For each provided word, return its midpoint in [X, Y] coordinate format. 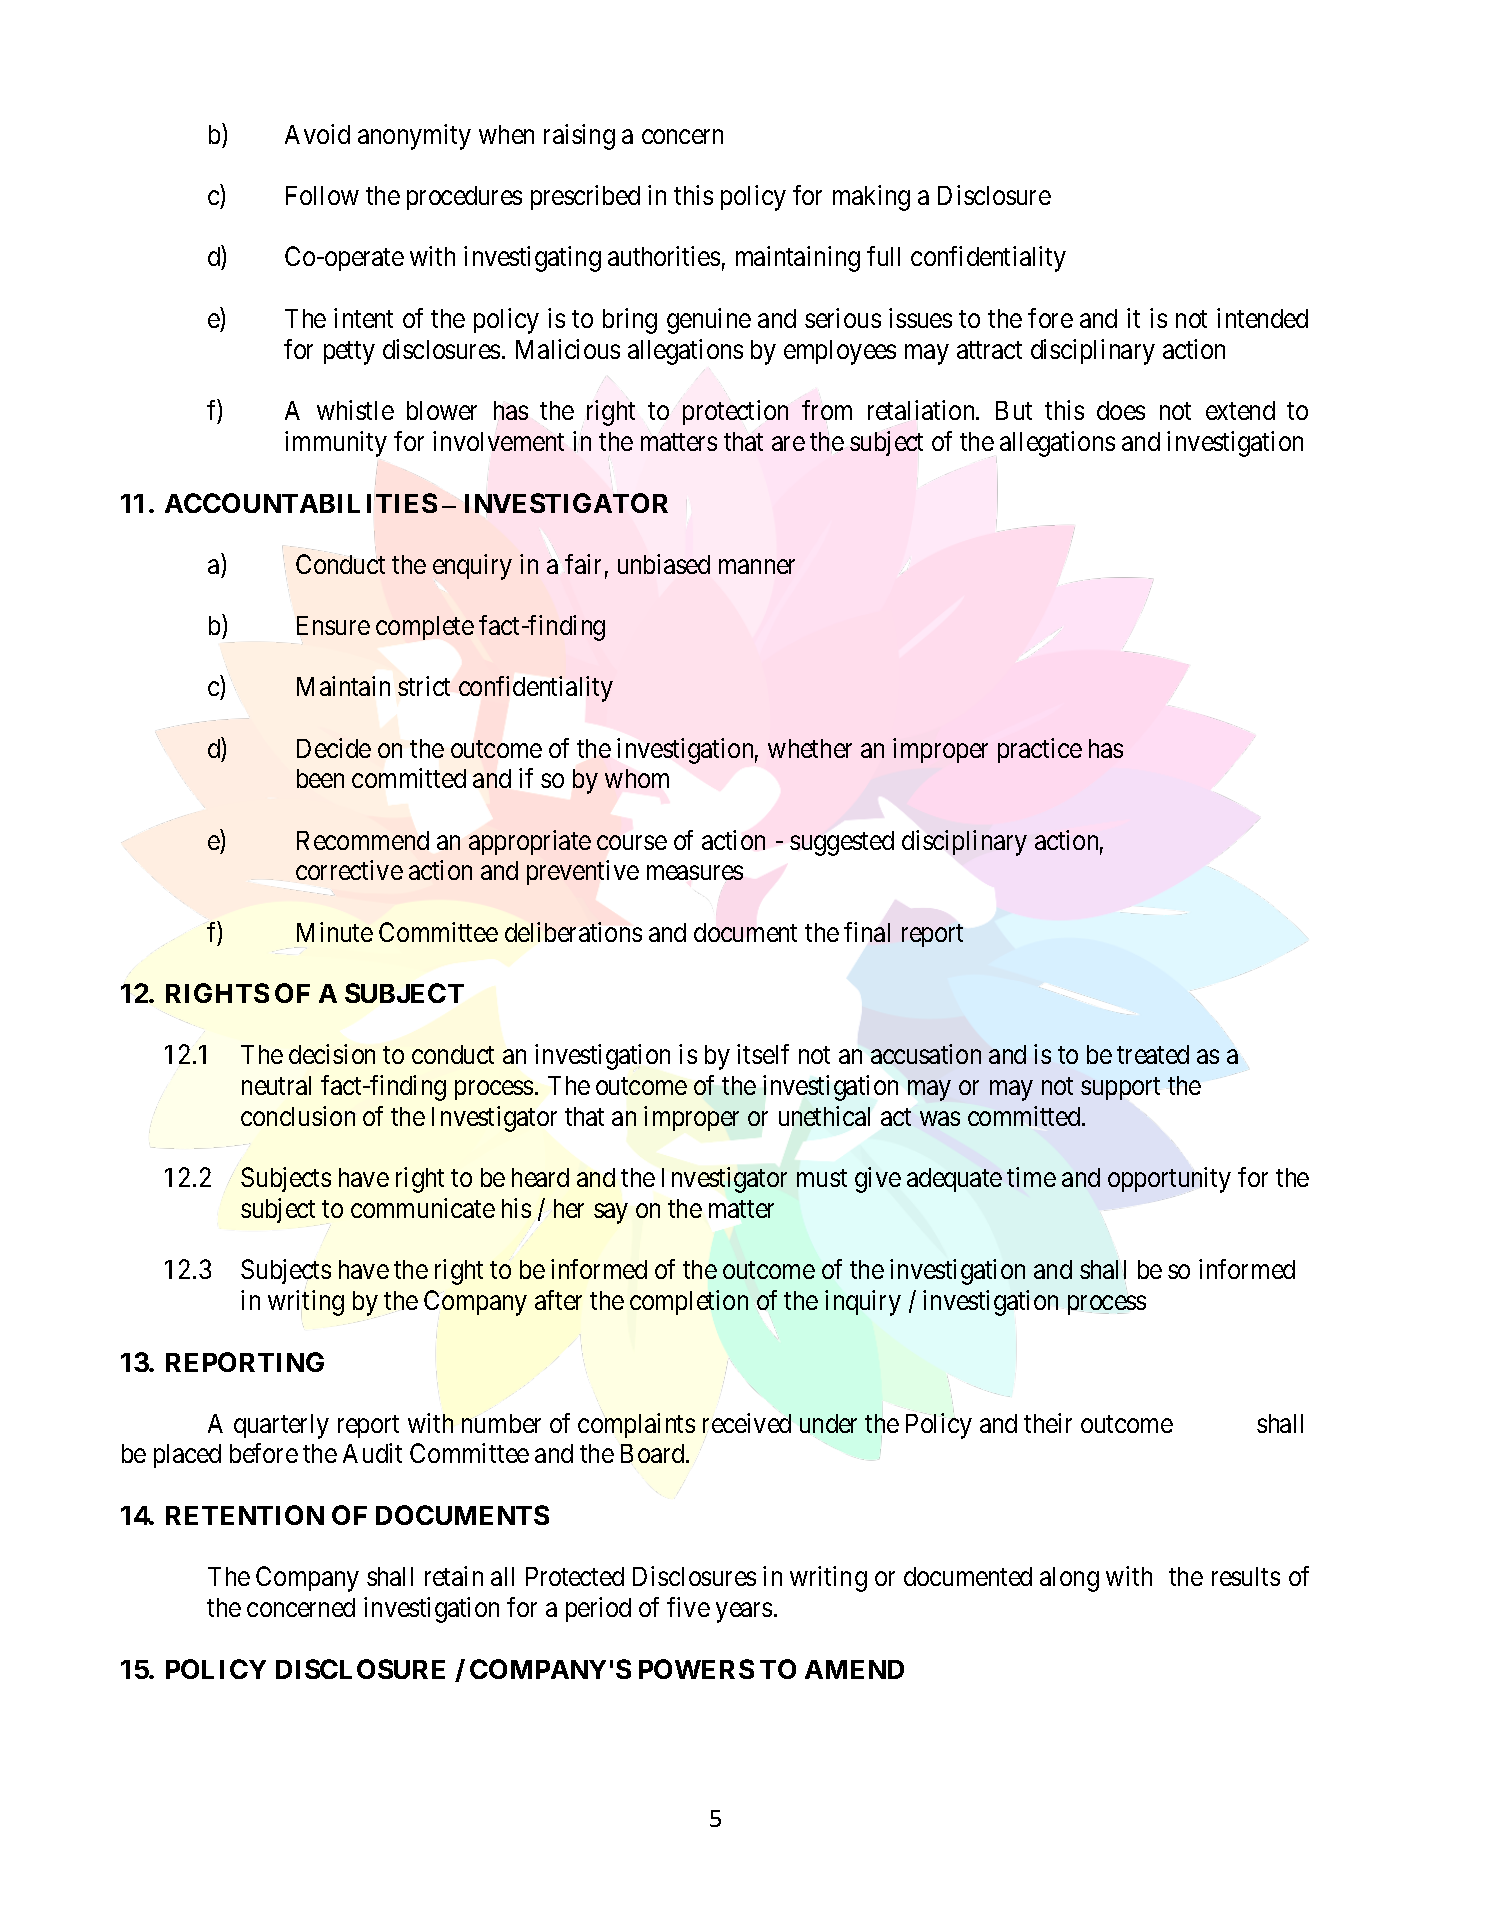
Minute [335, 932]
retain [454, 1576]
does [1121, 410]
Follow [322, 195]
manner [757, 566]
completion [689, 1302]
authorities [664, 256]
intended [1262, 318]
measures [695, 874]
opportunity [1169, 1180]
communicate [423, 1208]
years [744, 1612]
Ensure [333, 625]
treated [1153, 1054]
